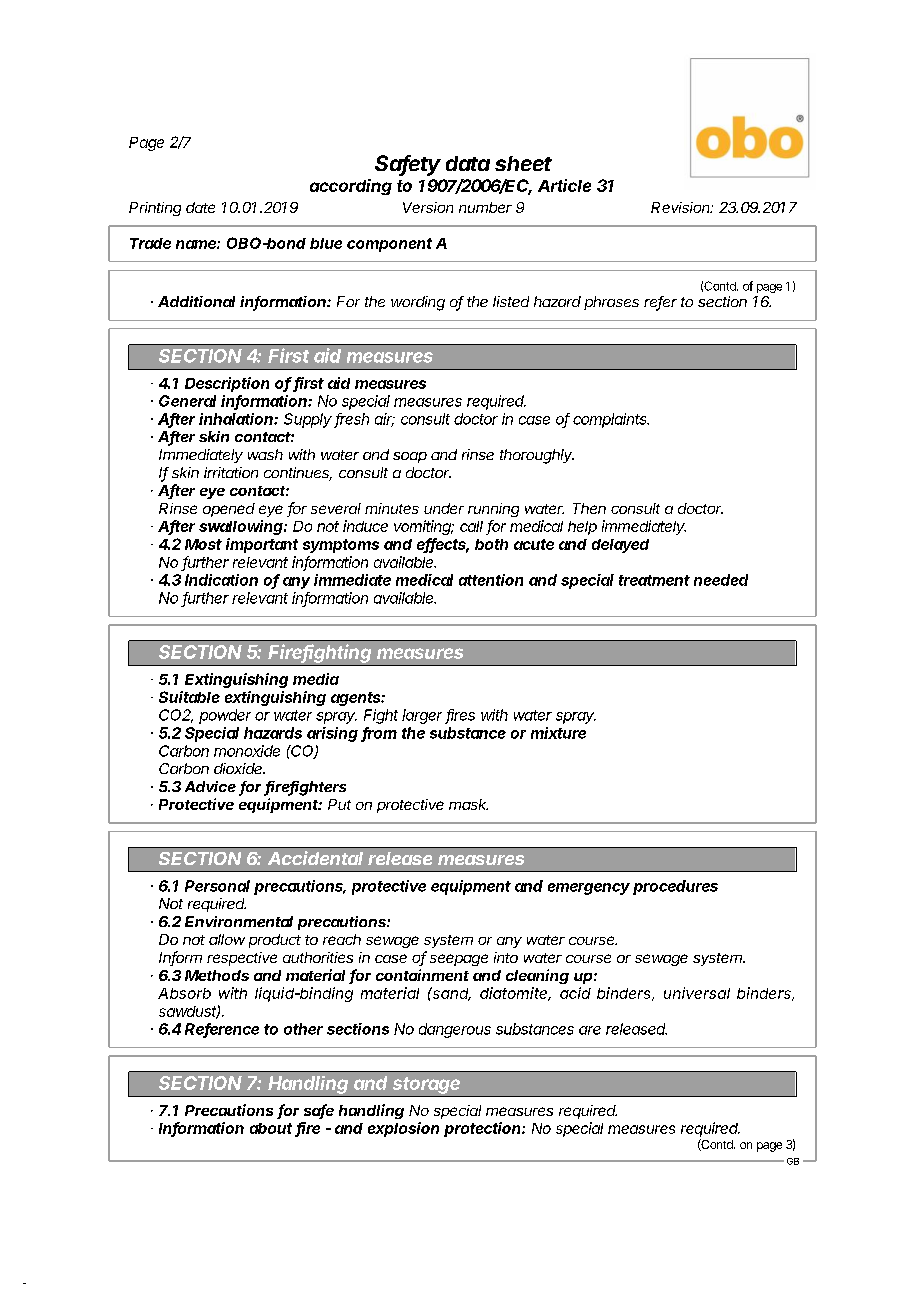 This document has height=1308, width=924. What do you see at coordinates (654, 580) in the document?
I see `treatment` at bounding box center [654, 580].
